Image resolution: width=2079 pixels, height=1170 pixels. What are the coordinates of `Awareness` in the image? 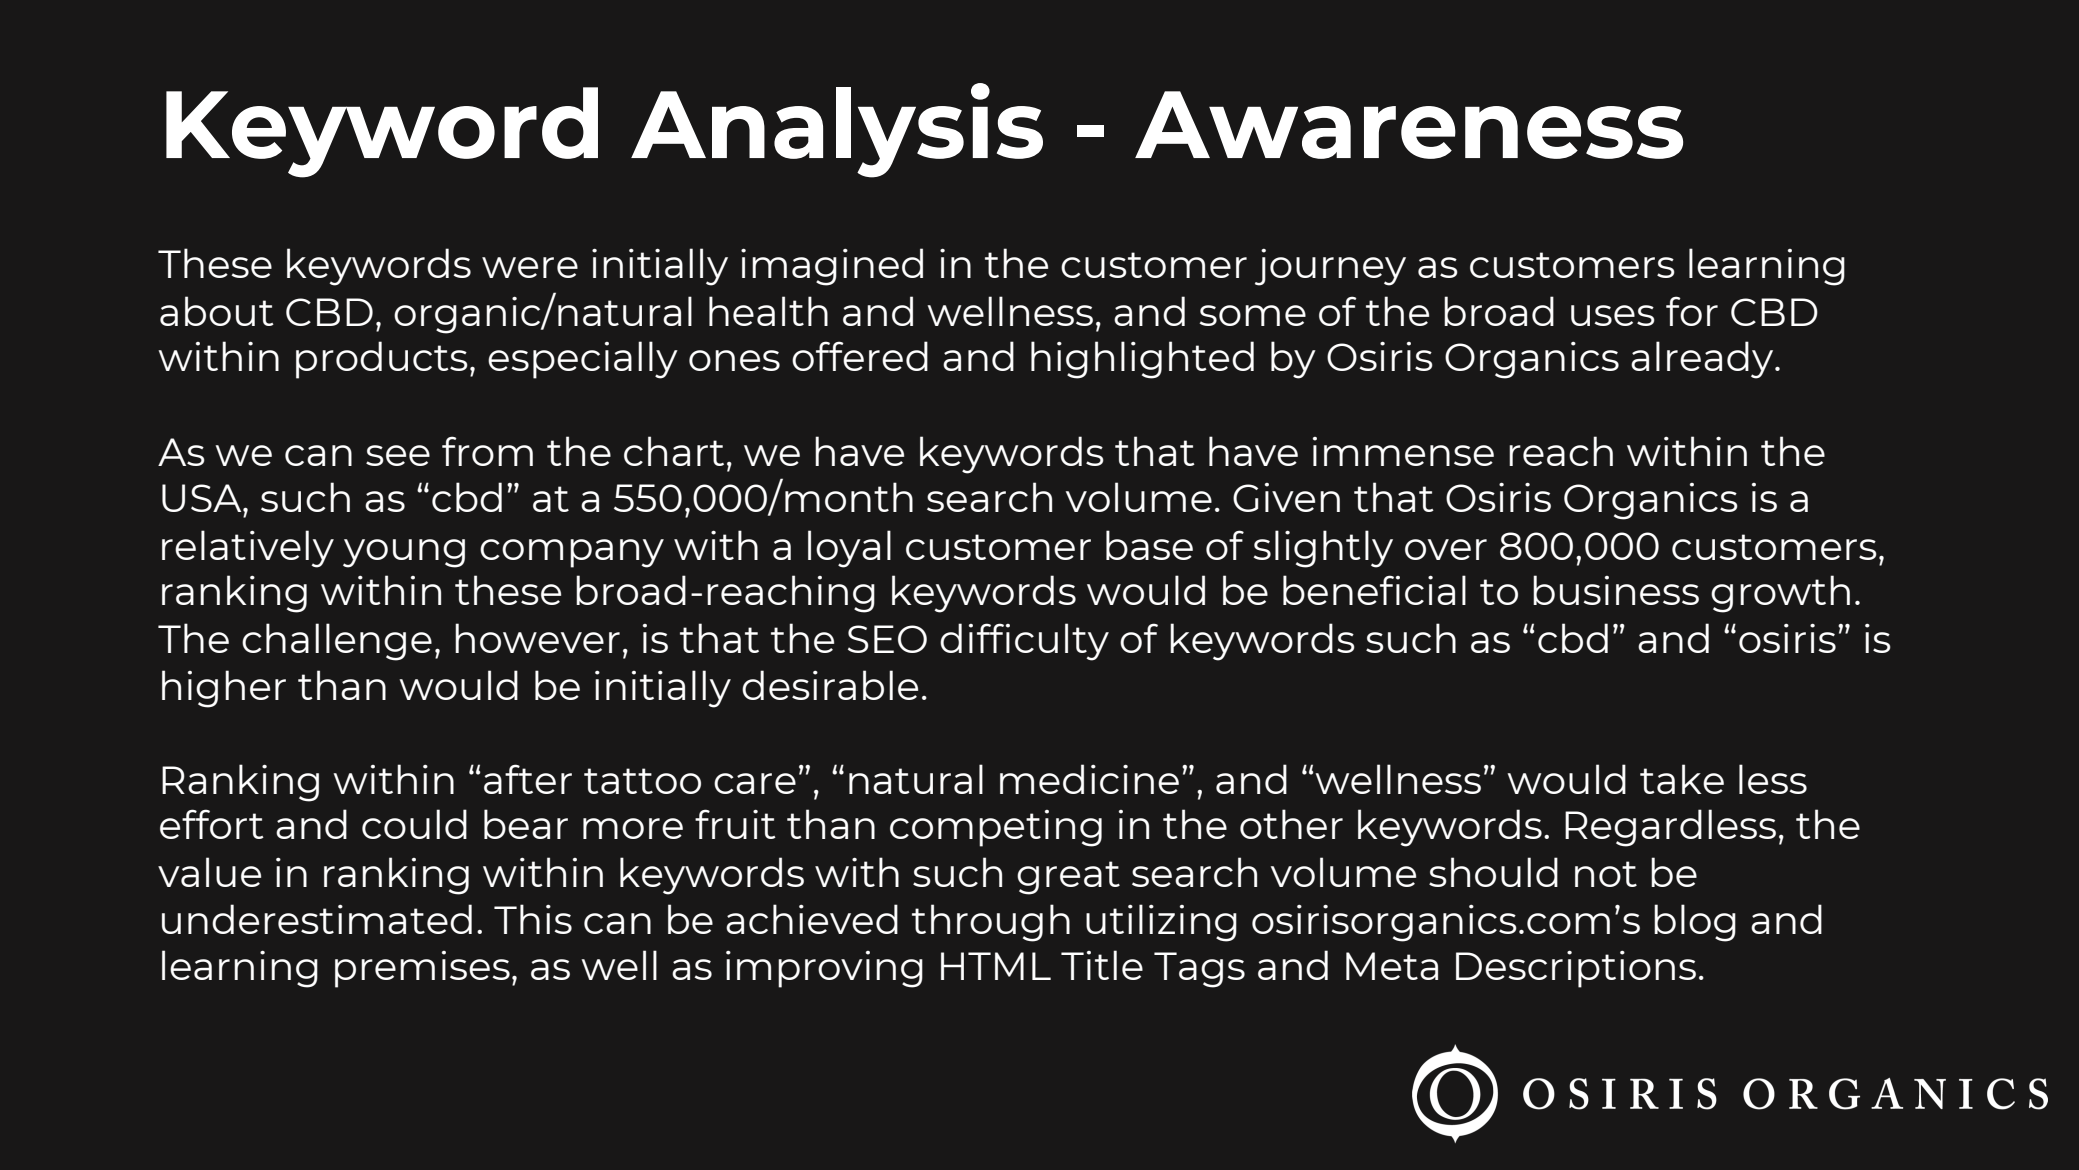 It's located at (1409, 125).
